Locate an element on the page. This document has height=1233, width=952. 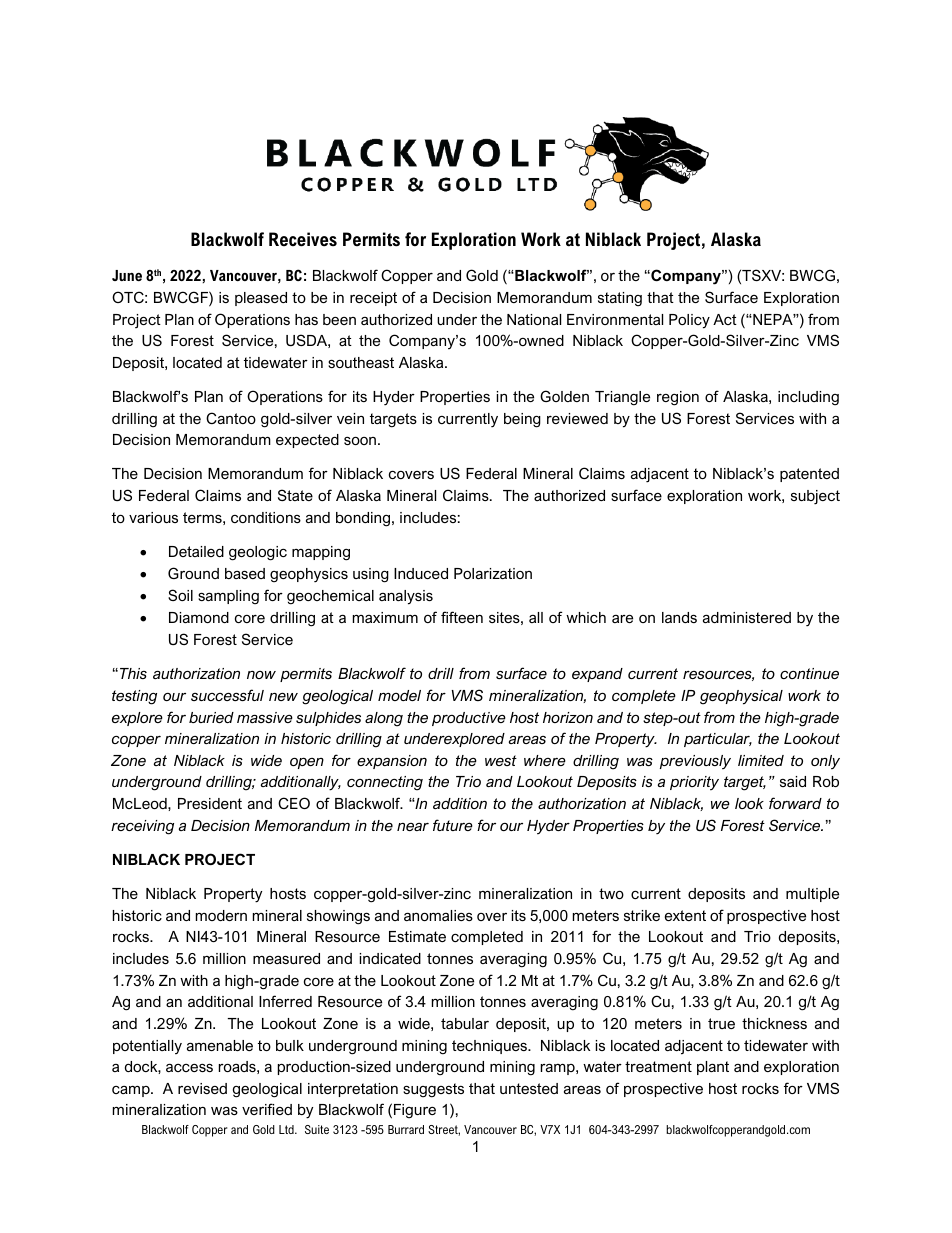
pleased is located at coordinates (261, 299).
